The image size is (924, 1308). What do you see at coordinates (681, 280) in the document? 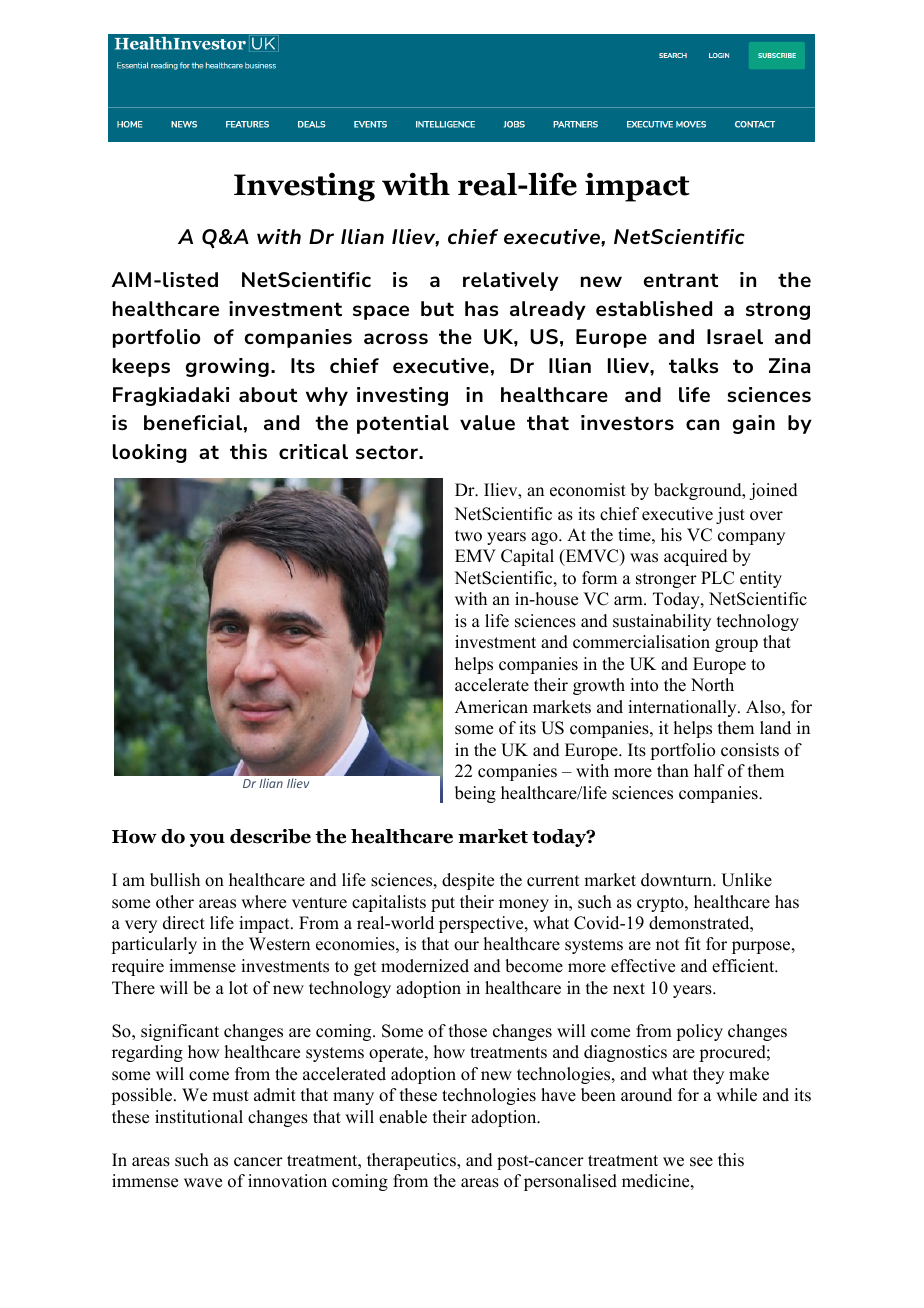
I see `entrant` at bounding box center [681, 280].
